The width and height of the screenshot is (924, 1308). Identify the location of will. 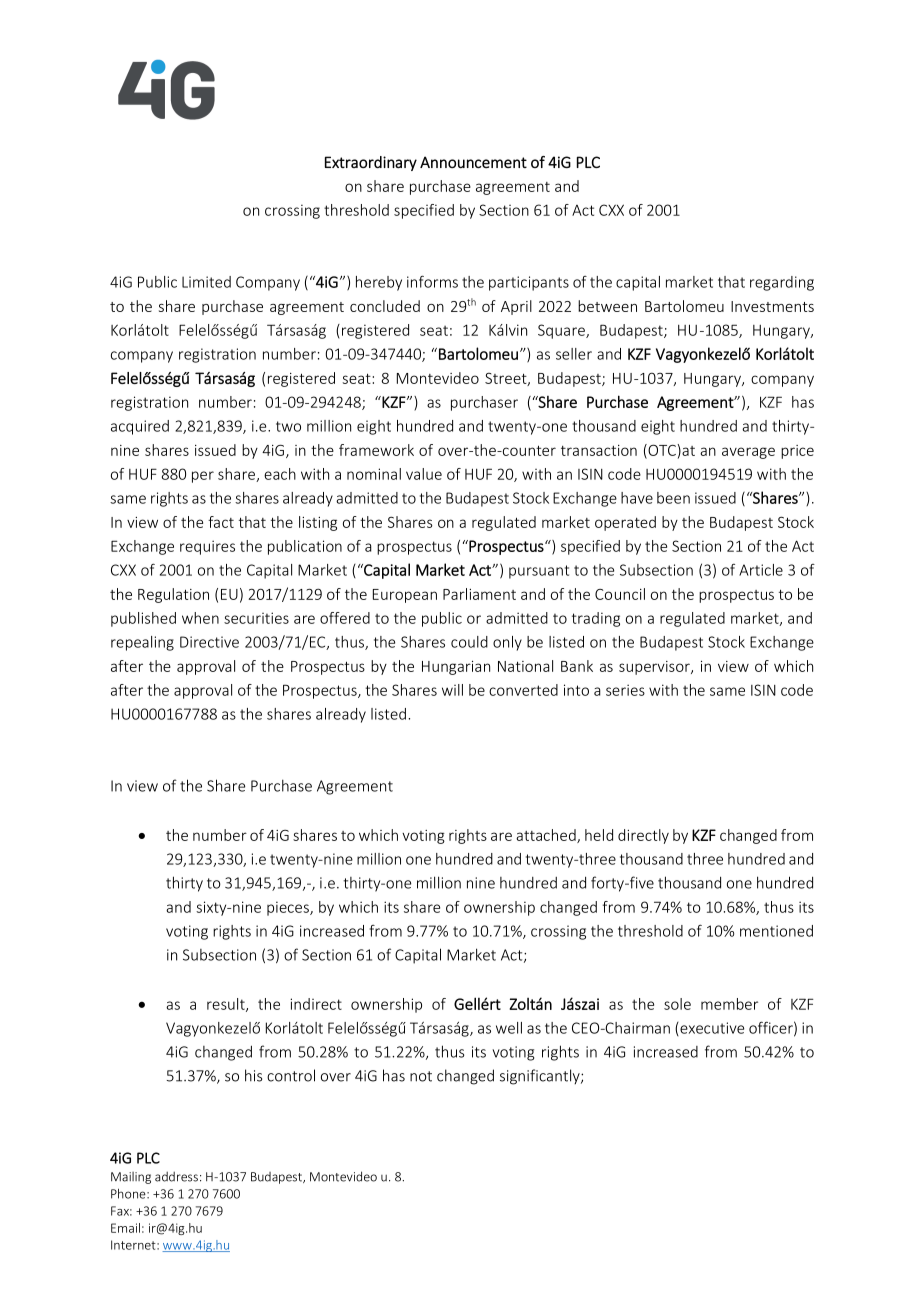
(452, 690).
